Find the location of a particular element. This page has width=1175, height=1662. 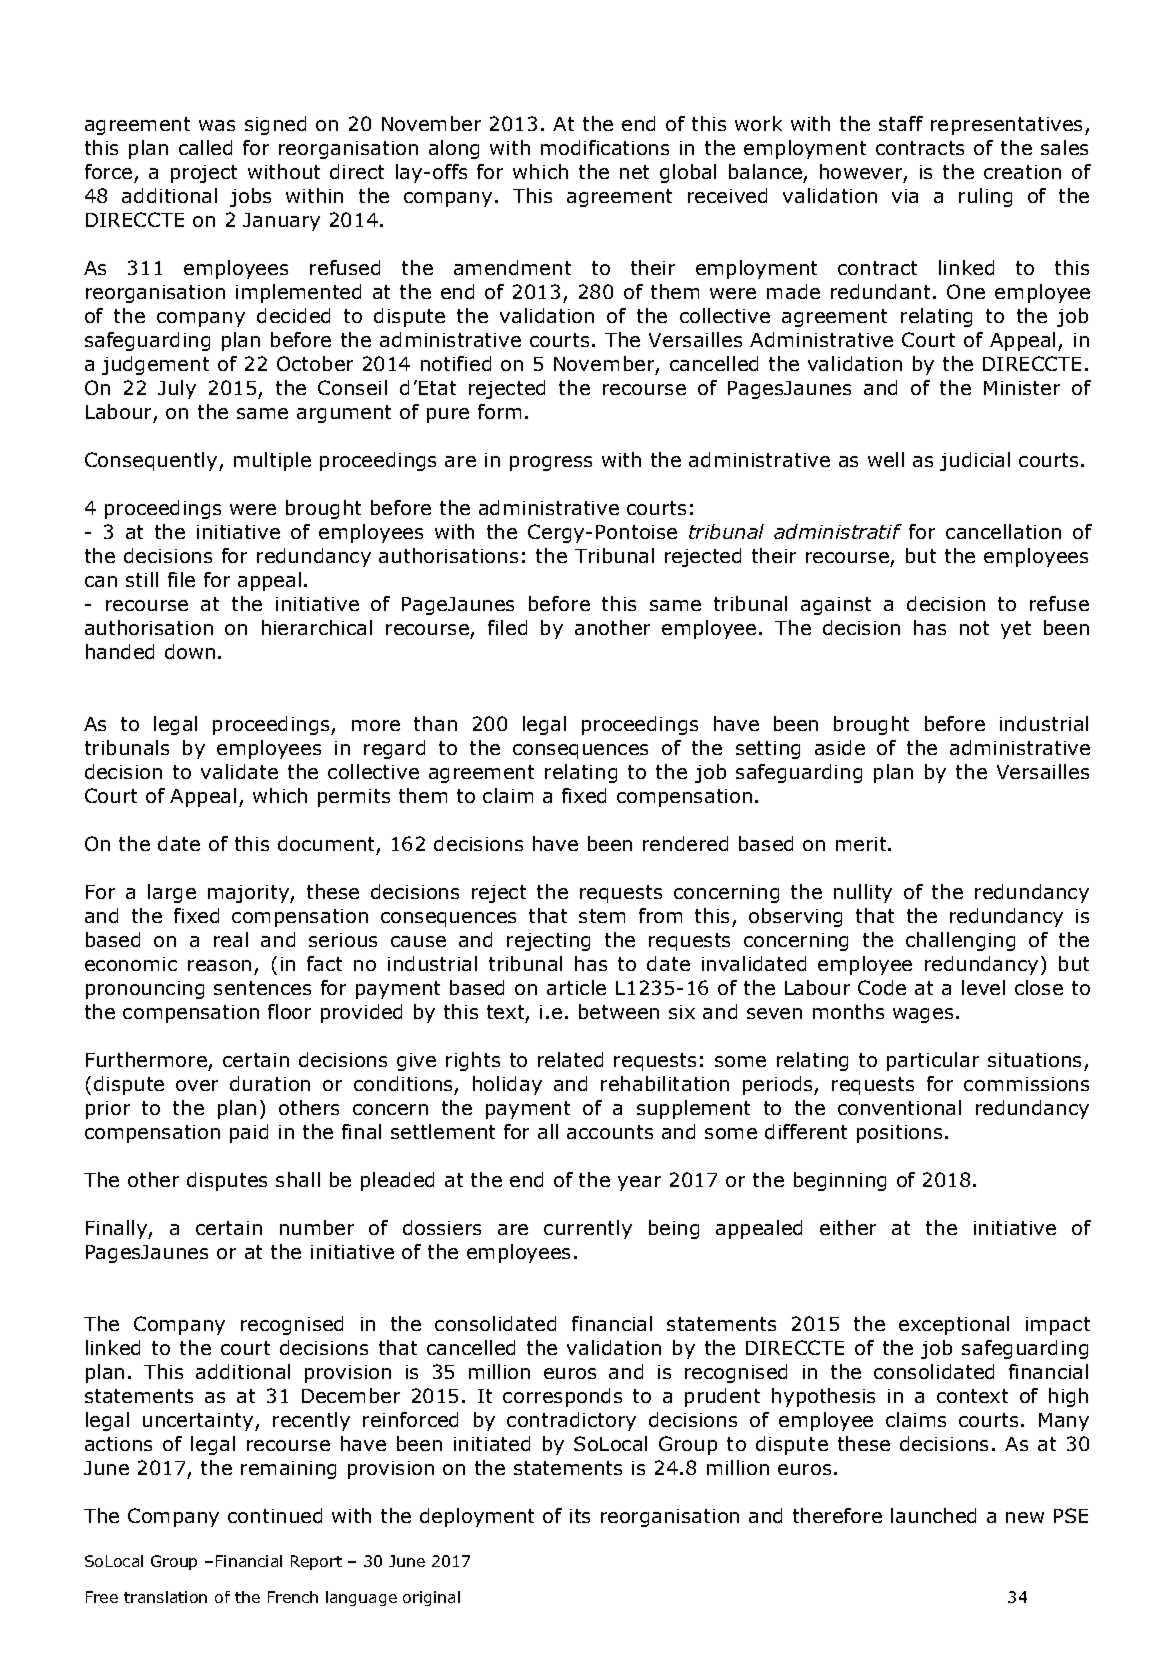

modifications is located at coordinates (605, 147).
